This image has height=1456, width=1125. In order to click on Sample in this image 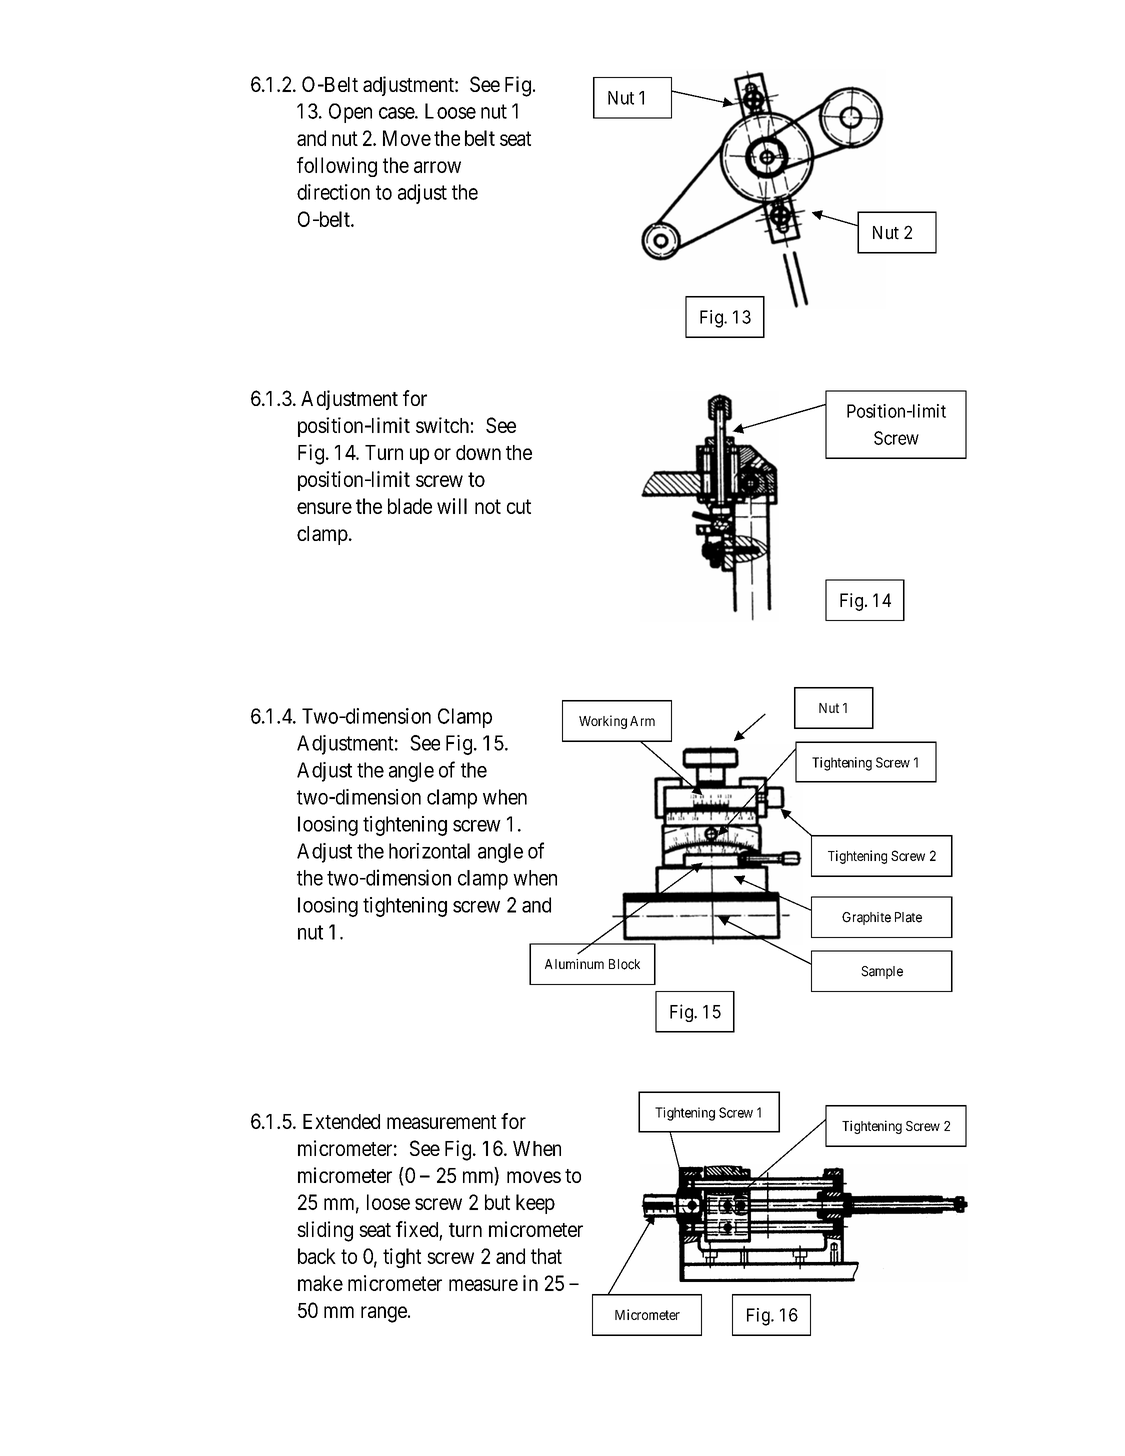, I will do `click(882, 972)`.
